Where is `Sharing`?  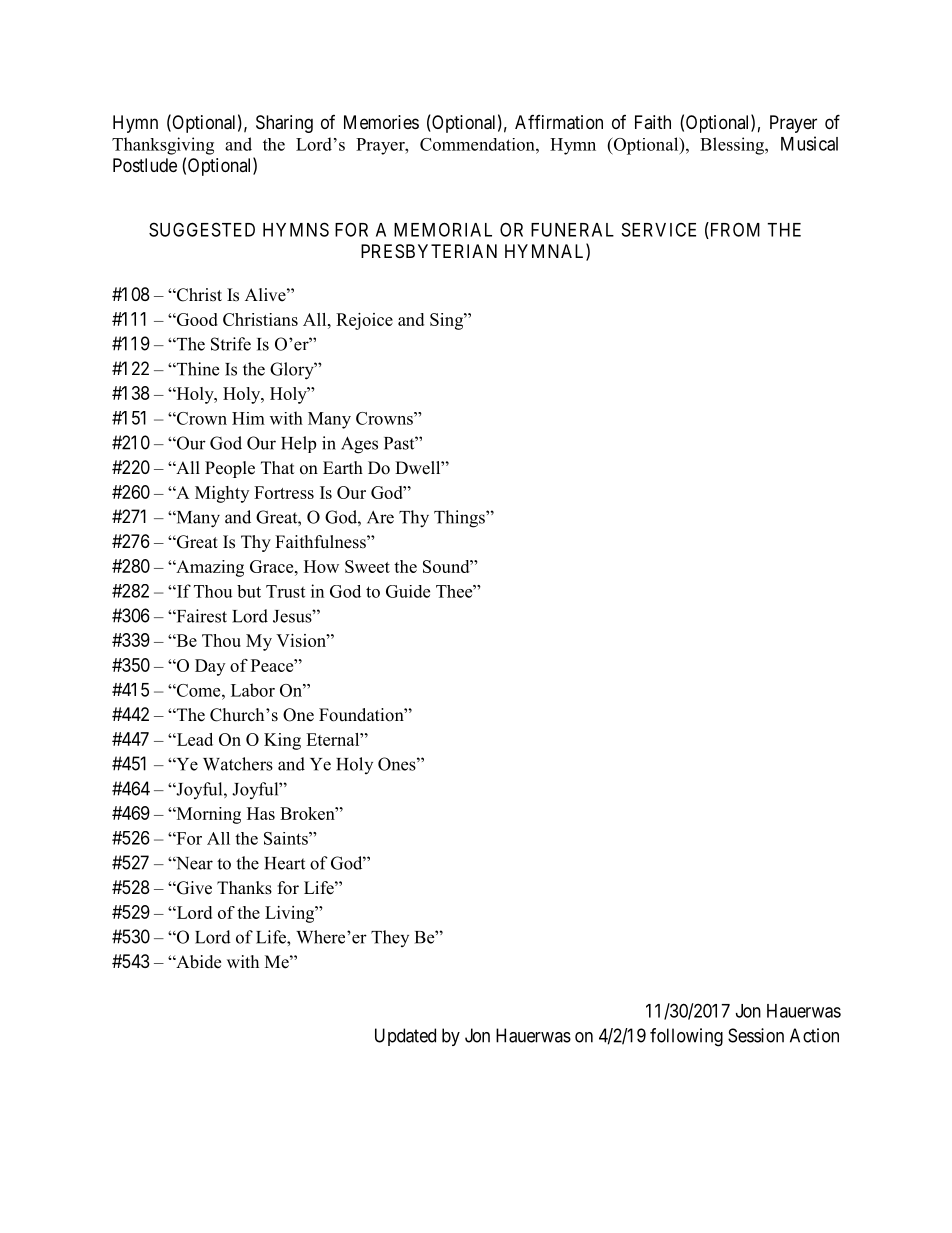
Sharing is located at coordinates (284, 124).
